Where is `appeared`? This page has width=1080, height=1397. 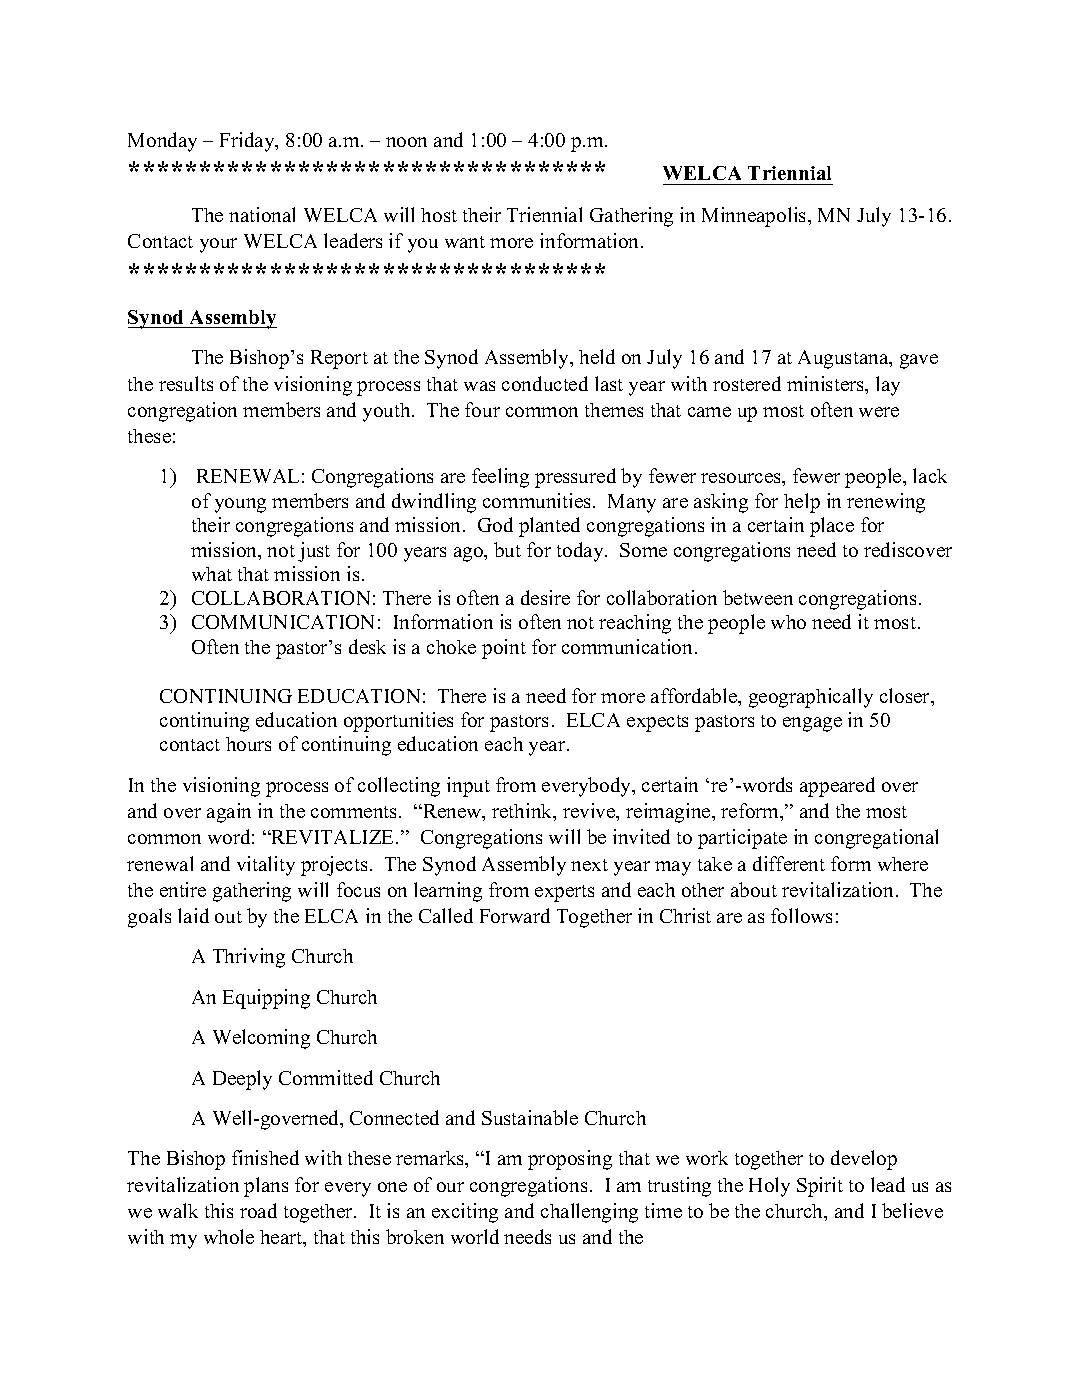 appeared is located at coordinates (837, 787).
